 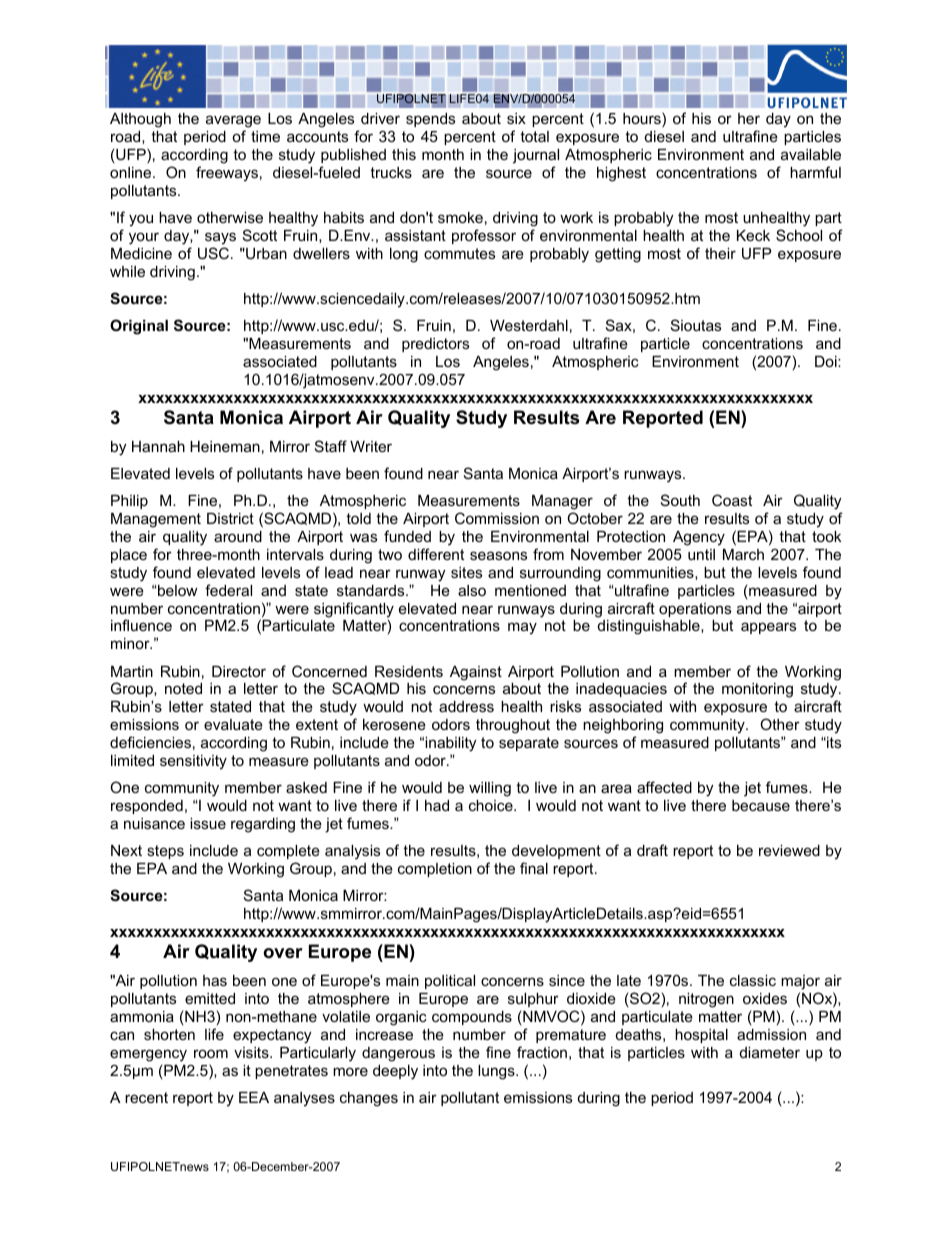 What do you see at coordinates (497, 1072) in the image?
I see `lungs` at bounding box center [497, 1072].
